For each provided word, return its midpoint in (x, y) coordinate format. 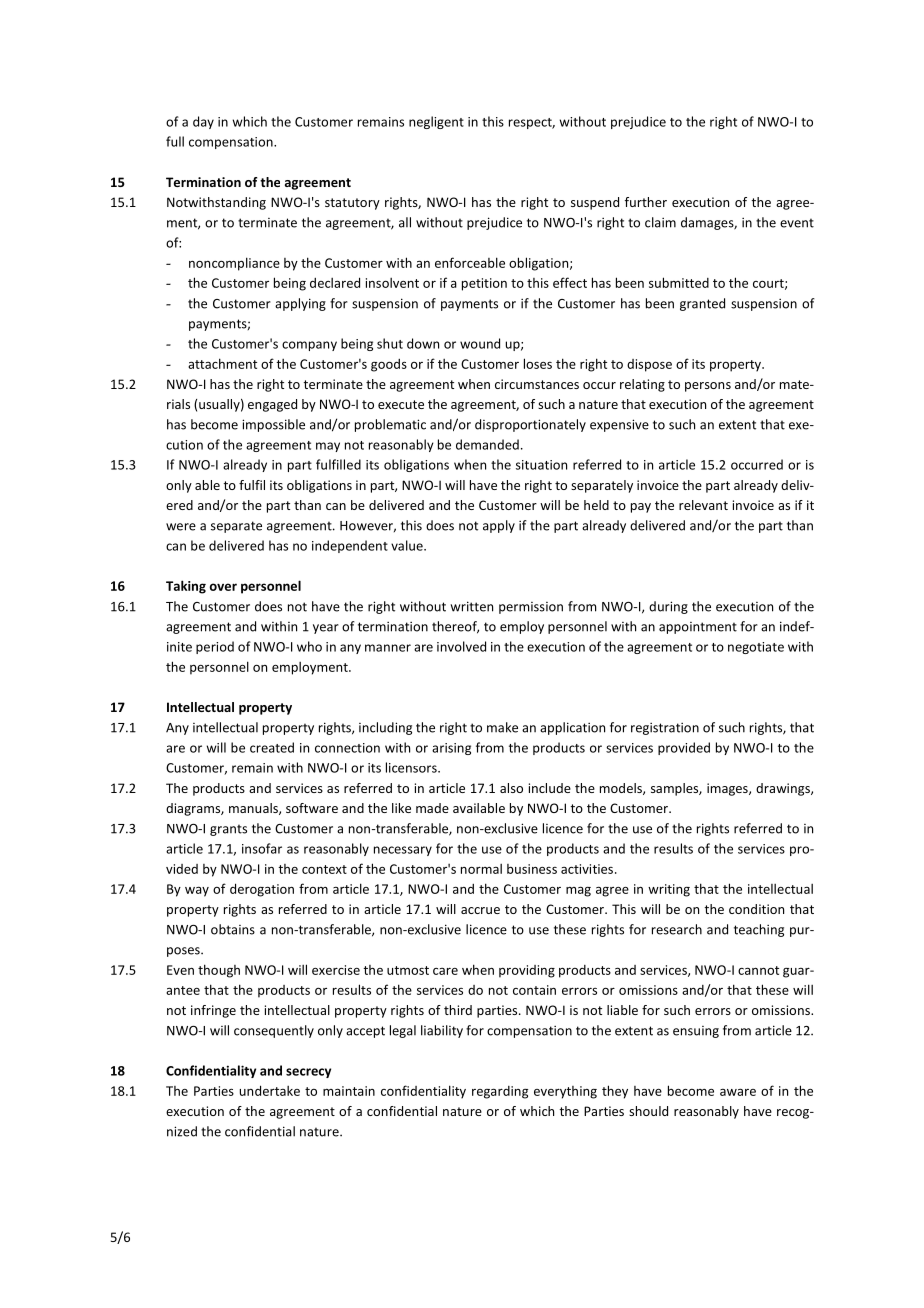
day (203, 122)
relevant (703, 505)
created (272, 747)
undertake (270, 1090)
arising (451, 749)
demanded (487, 444)
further (646, 202)
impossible (273, 425)
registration (665, 729)
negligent (436, 122)
